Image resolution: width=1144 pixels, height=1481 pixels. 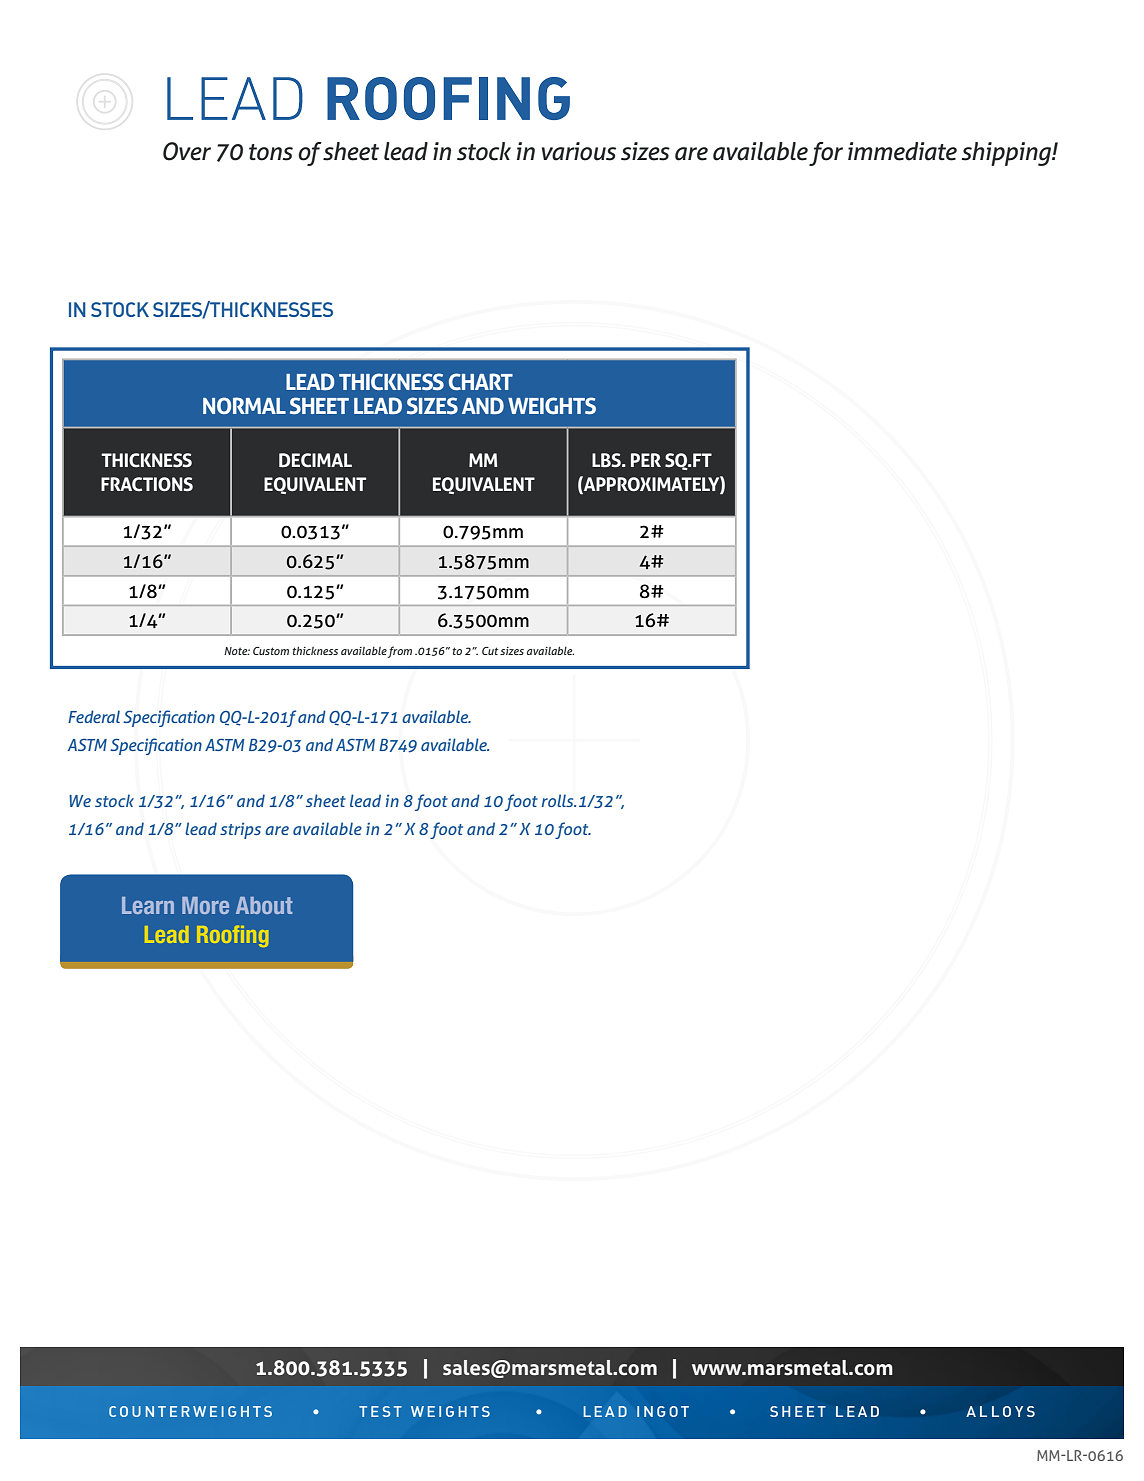 I want to click on More, so click(x=205, y=905).
